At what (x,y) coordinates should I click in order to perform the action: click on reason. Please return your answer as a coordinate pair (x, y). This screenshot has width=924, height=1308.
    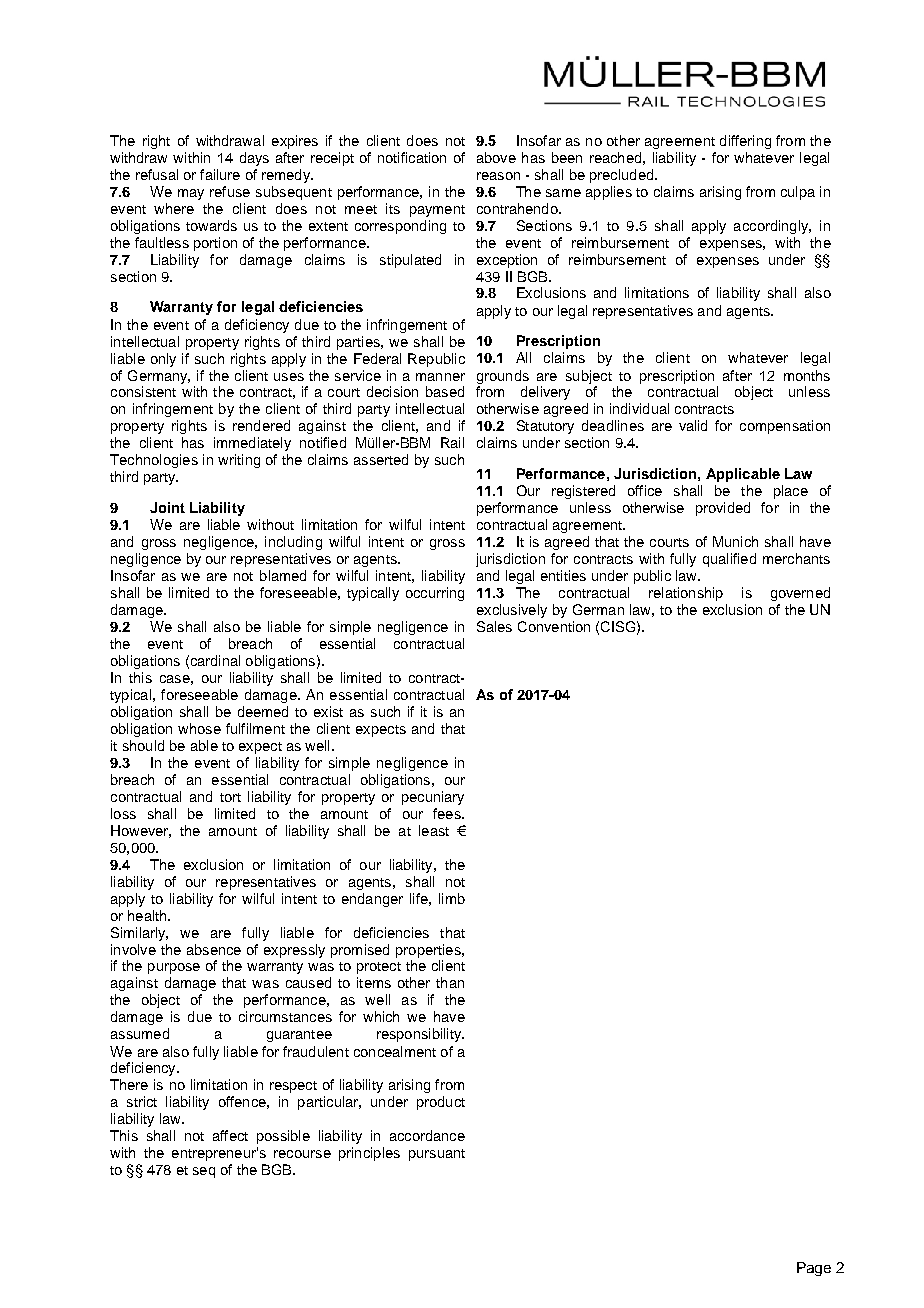
    Looking at the image, I should click on (498, 176).
